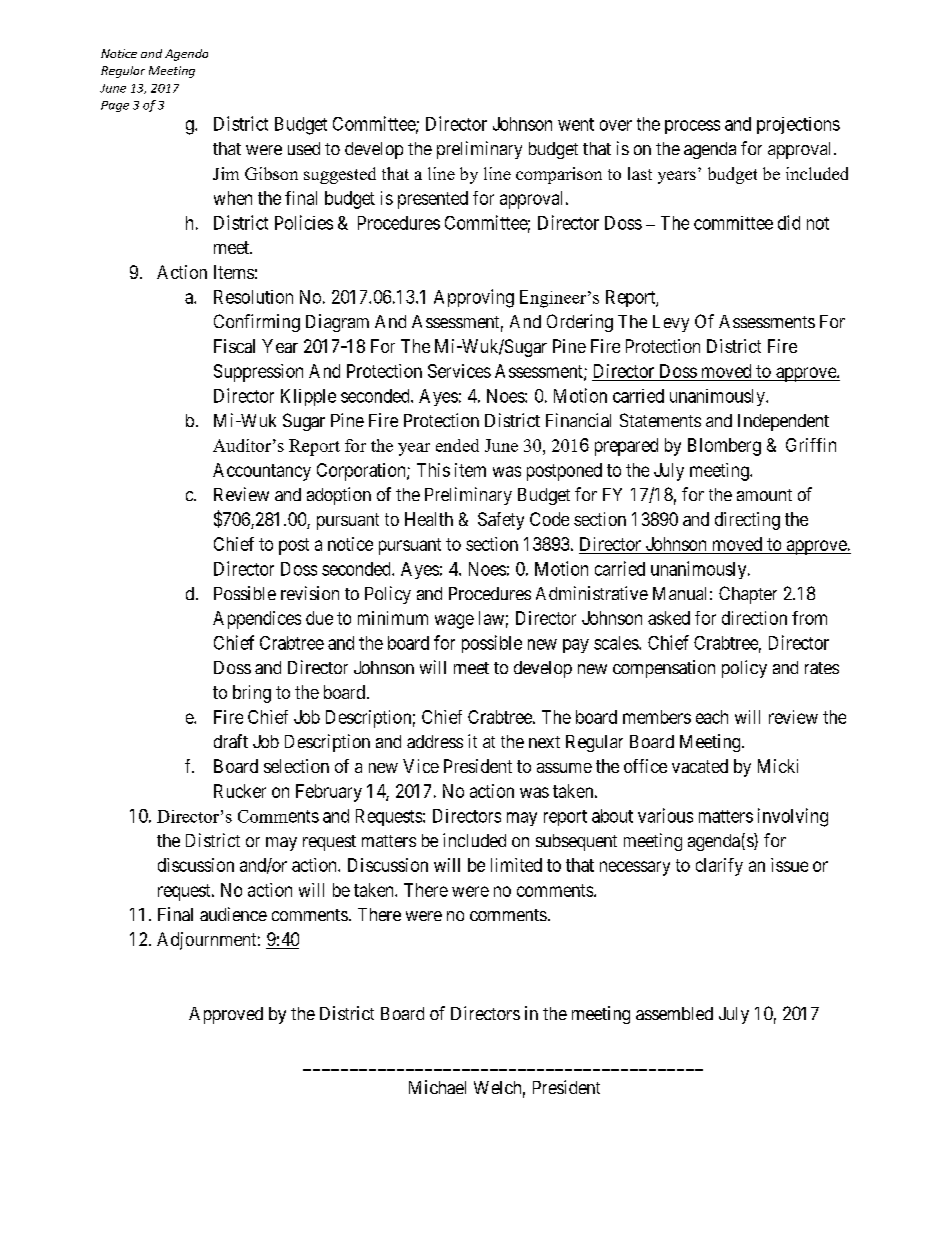 This page has height=1233, width=952. Describe the element at coordinates (433, 200) in the page. I see `presented` at that location.
